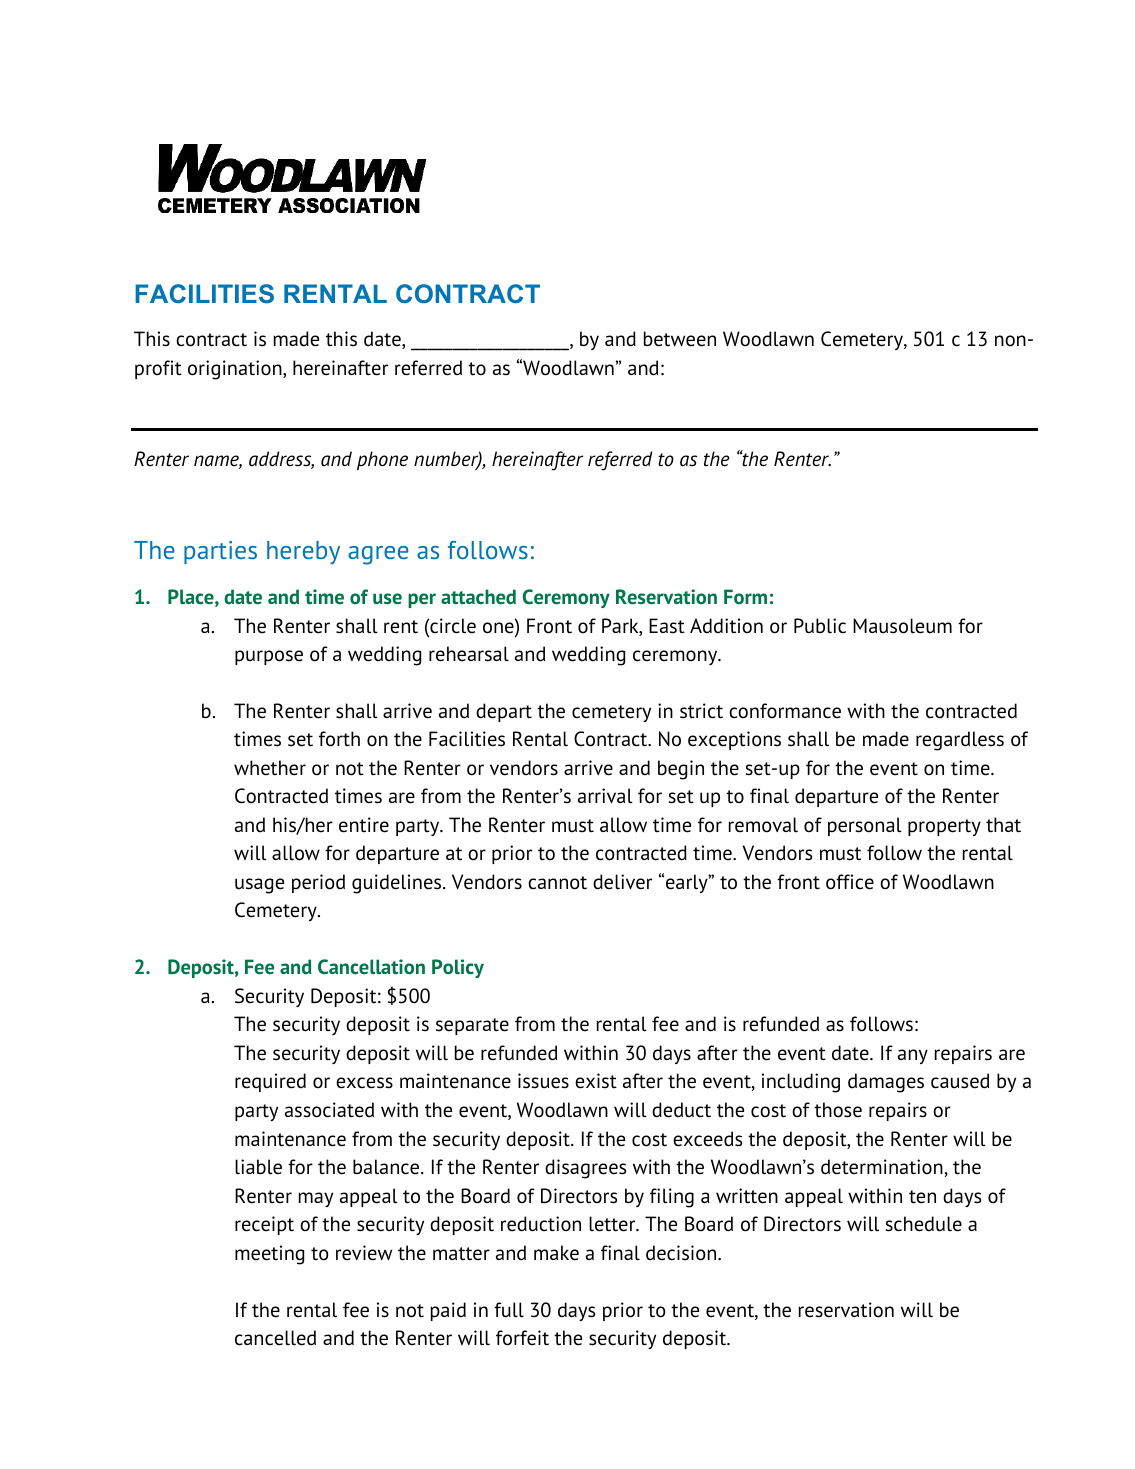 The image size is (1135, 1469). Describe the element at coordinates (913, 1056) in the screenshot. I see `any` at that location.
